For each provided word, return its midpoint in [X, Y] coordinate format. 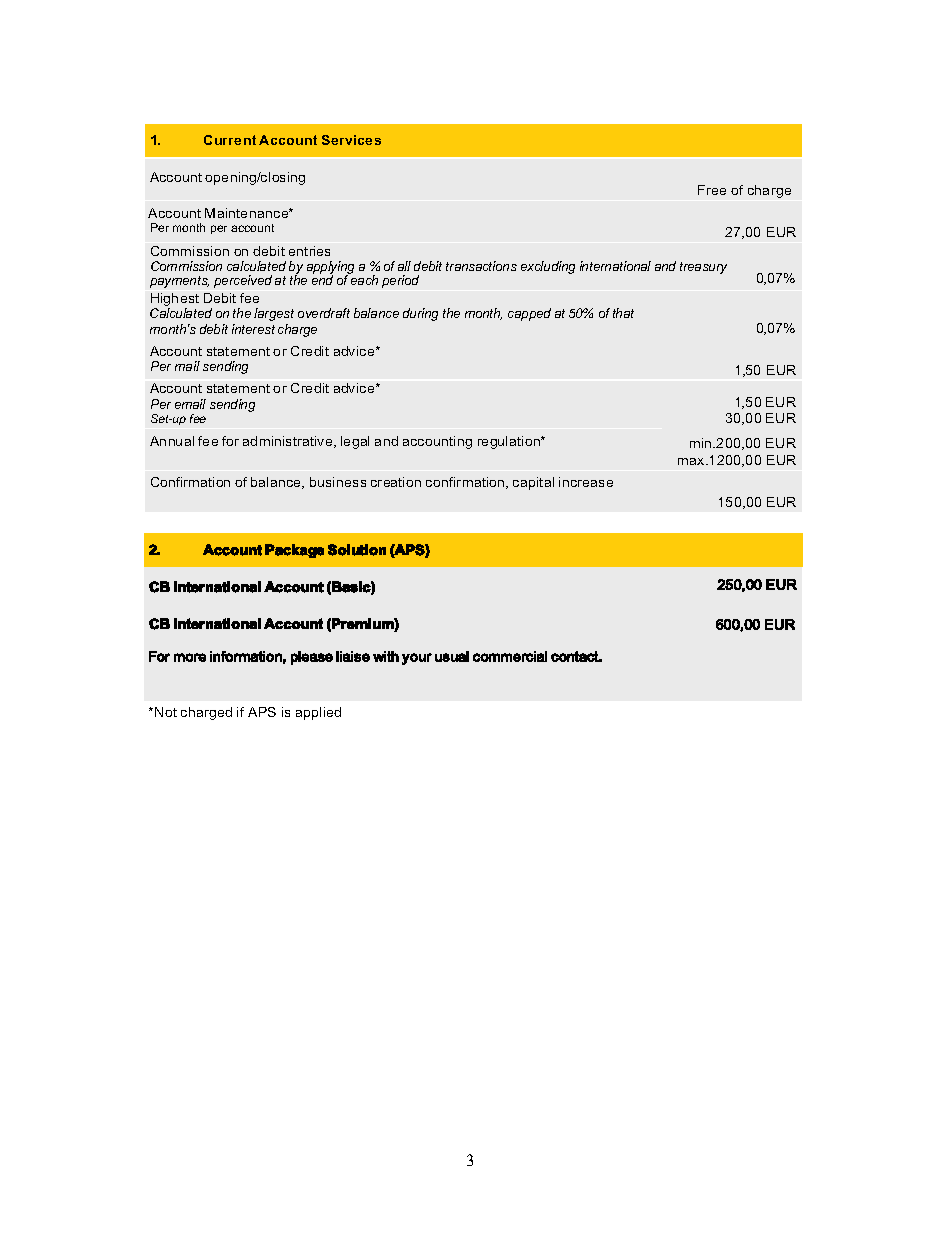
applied [318, 713]
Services [351, 140]
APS [262, 712]
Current [230, 140]
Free [712, 190]
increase [586, 482]
